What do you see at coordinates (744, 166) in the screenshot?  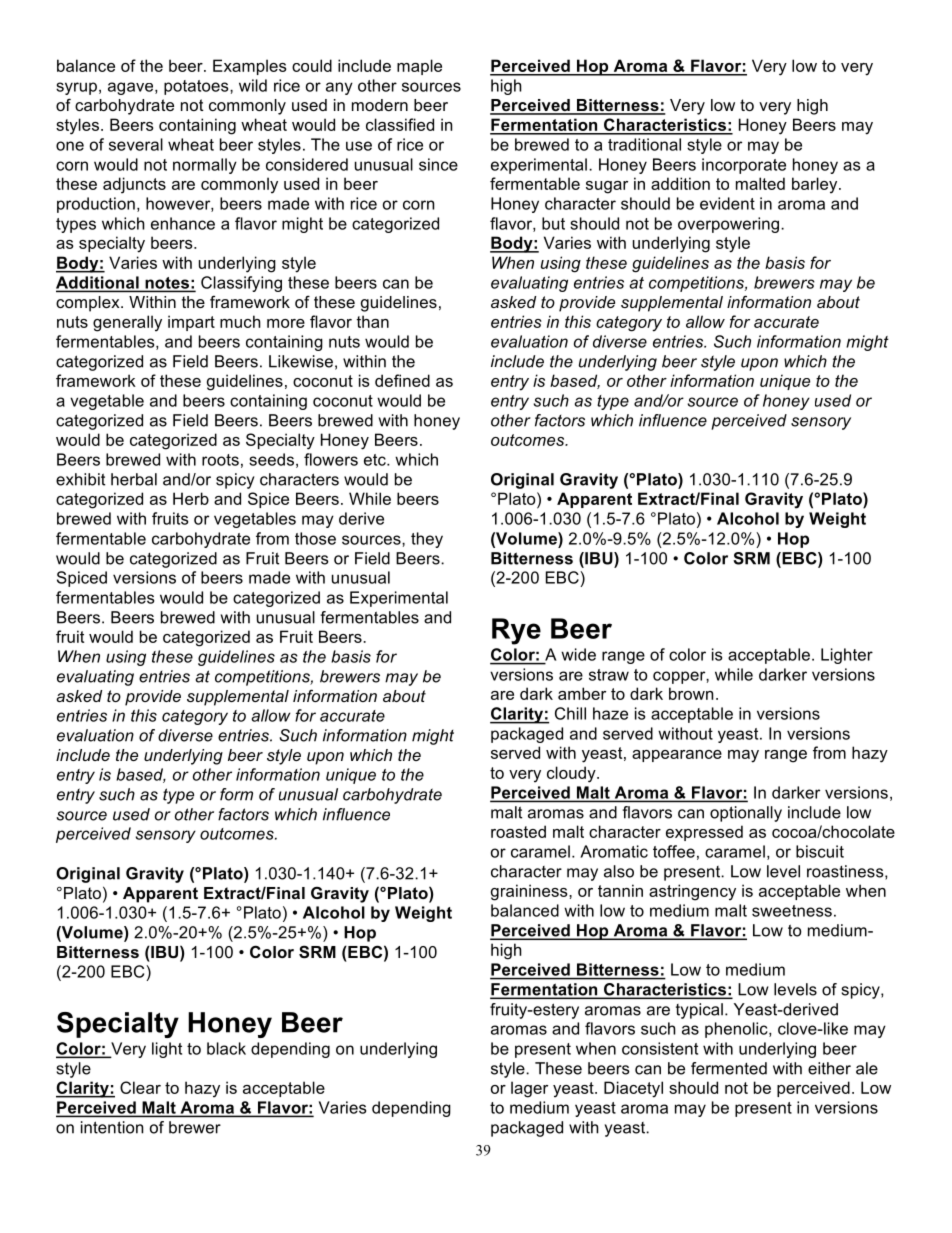 I see `incorporate` at bounding box center [744, 166].
